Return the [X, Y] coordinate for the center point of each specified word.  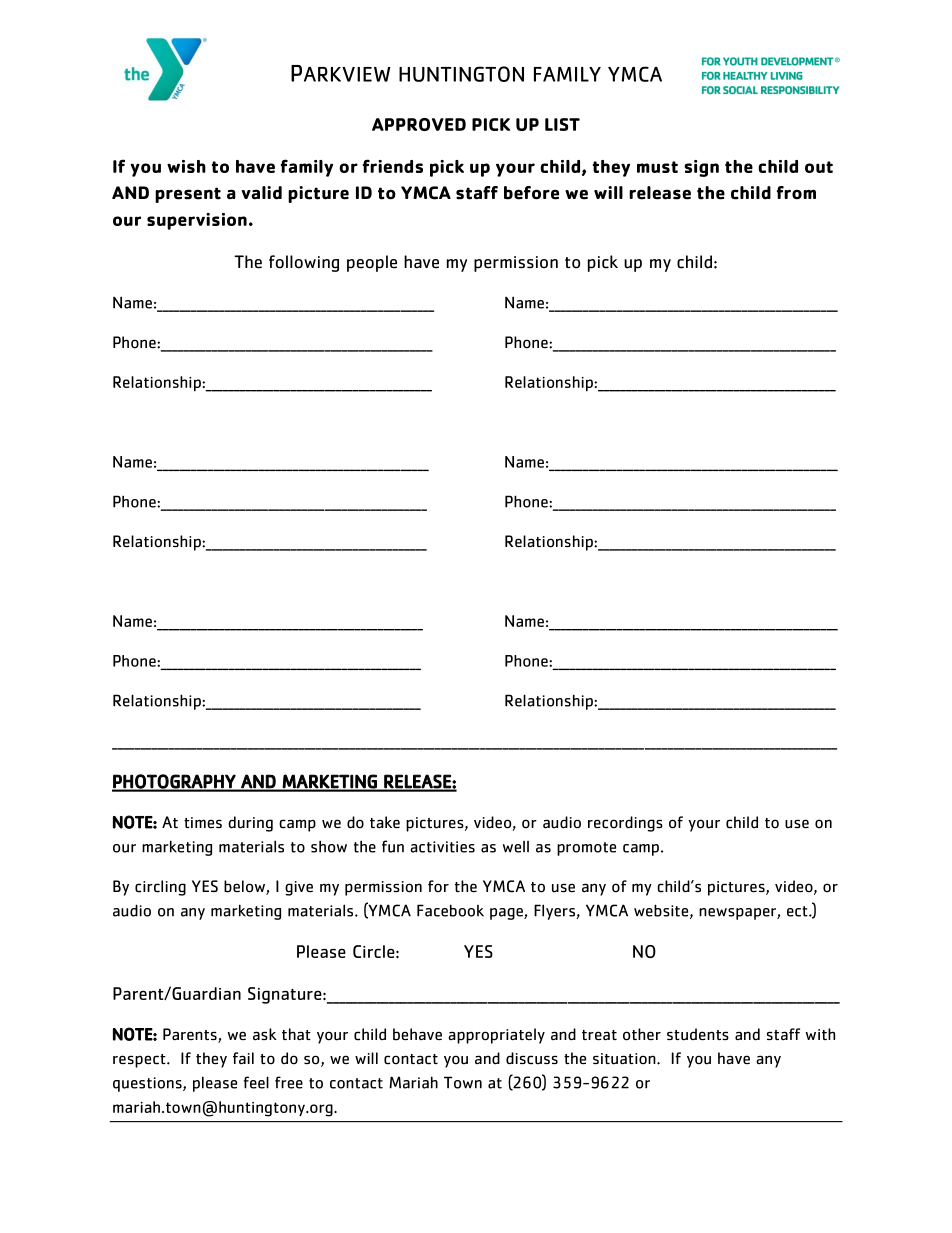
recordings [625, 824]
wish [186, 166]
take [385, 822]
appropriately [496, 1036]
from [796, 193]
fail [243, 1058]
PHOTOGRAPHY [175, 782]
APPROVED [419, 124]
